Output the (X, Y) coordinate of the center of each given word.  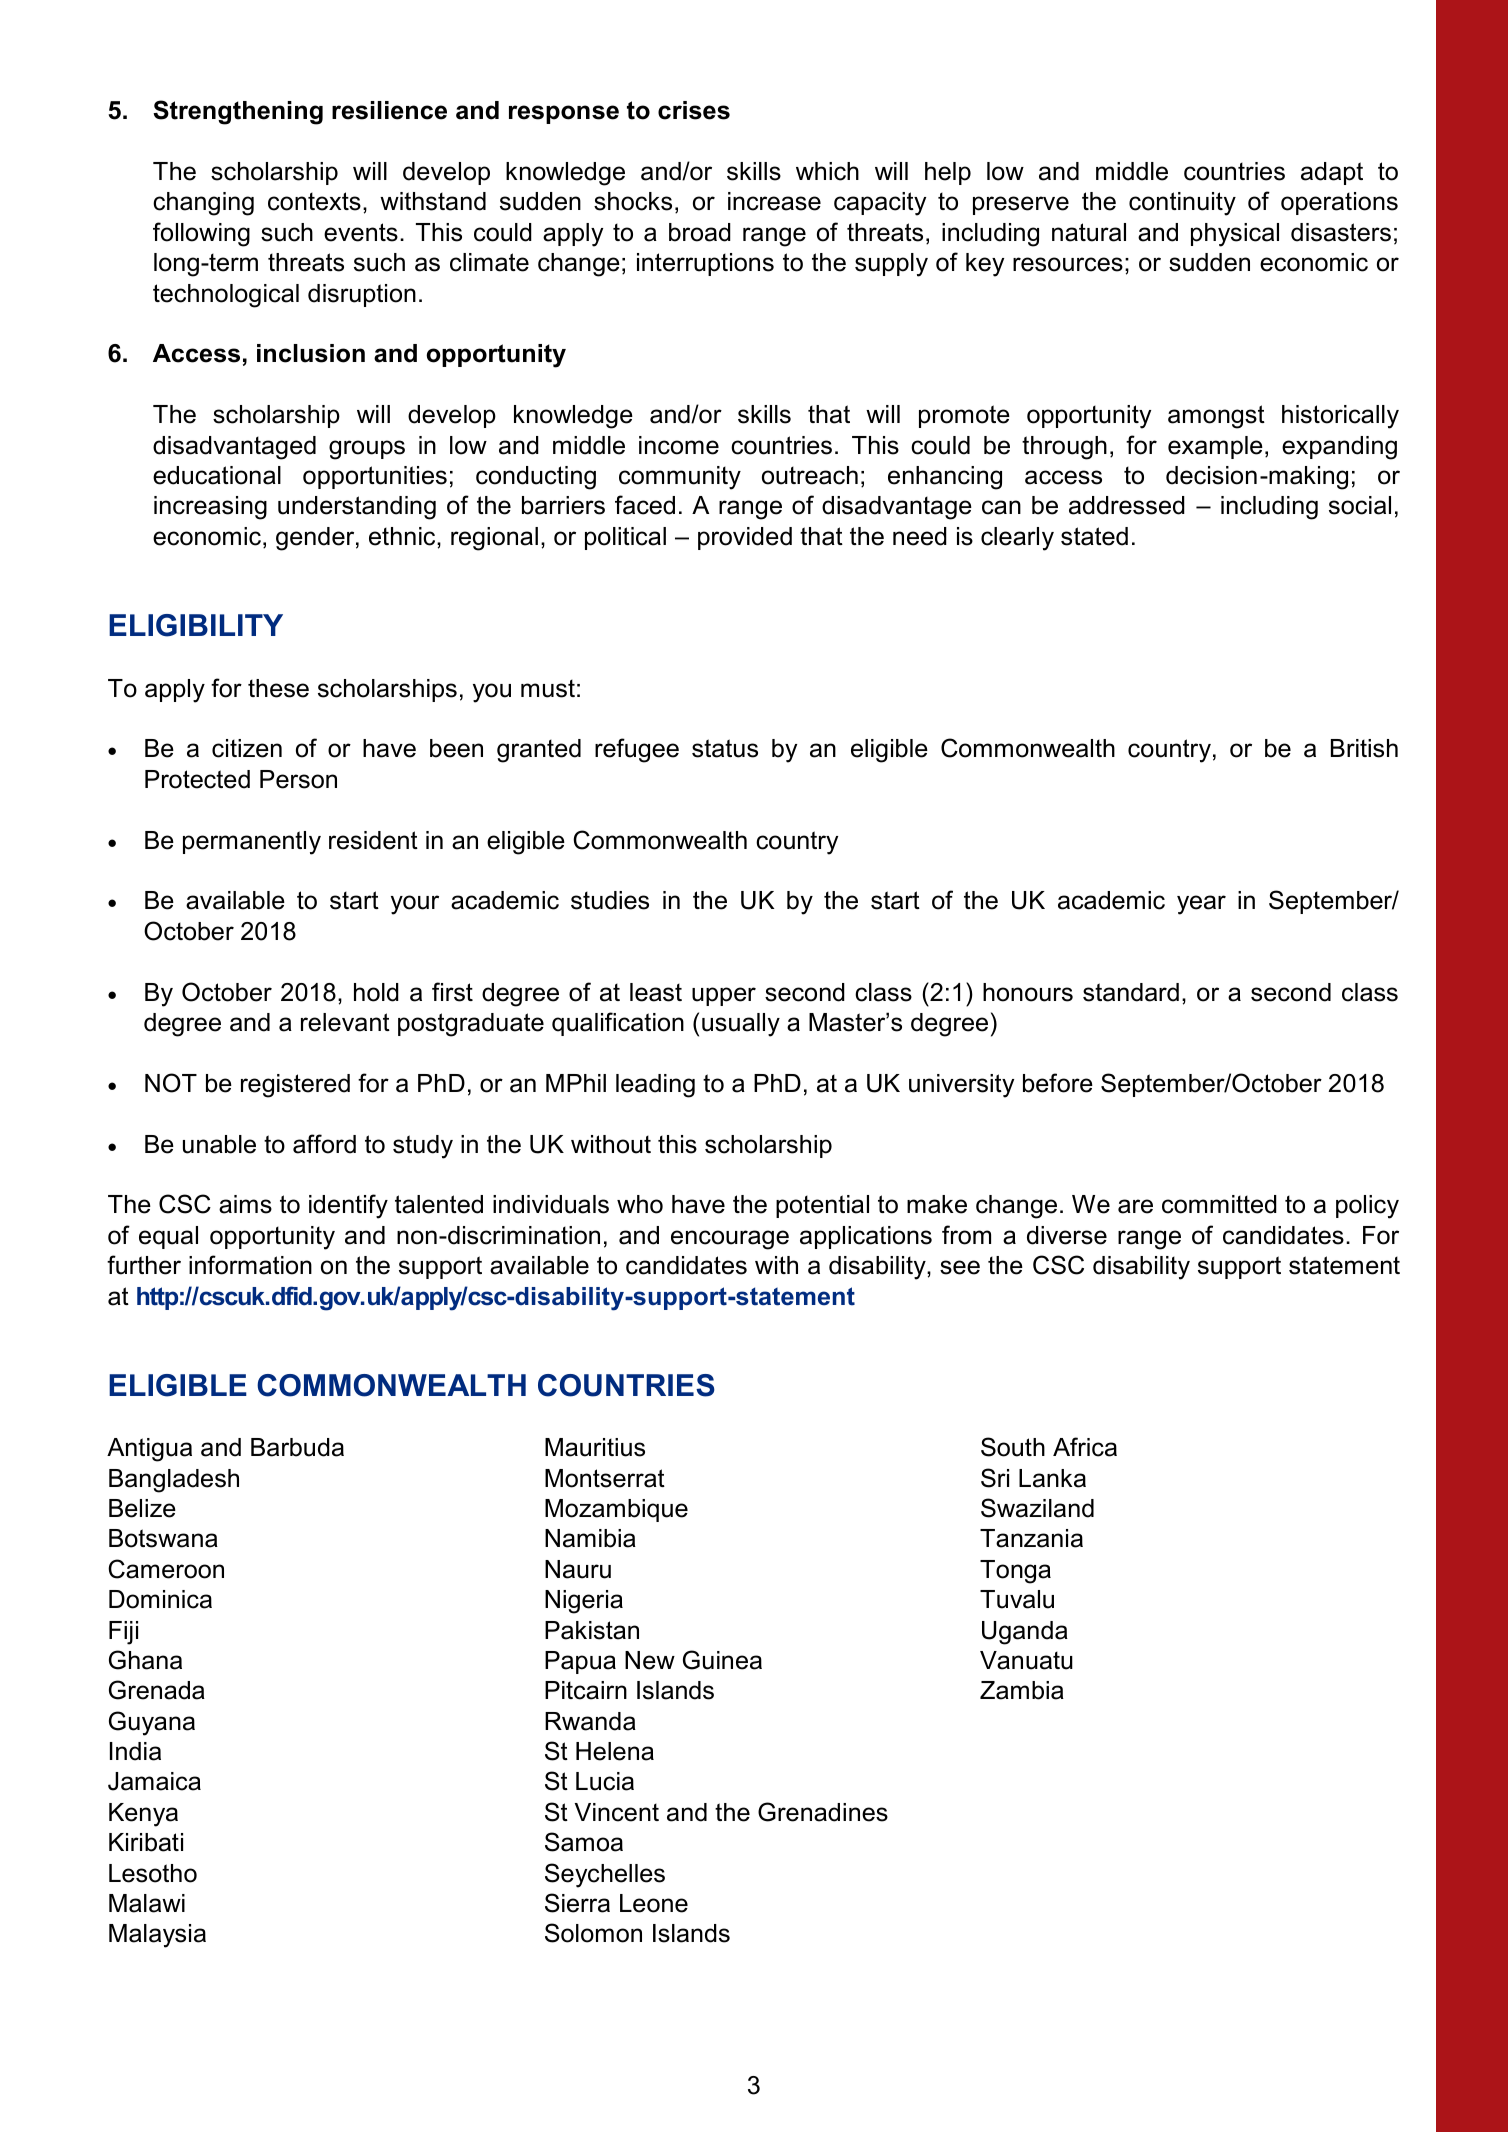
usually (741, 1025)
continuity (1182, 204)
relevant (345, 1022)
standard (1131, 992)
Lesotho (153, 1873)
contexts (314, 201)
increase (774, 201)
